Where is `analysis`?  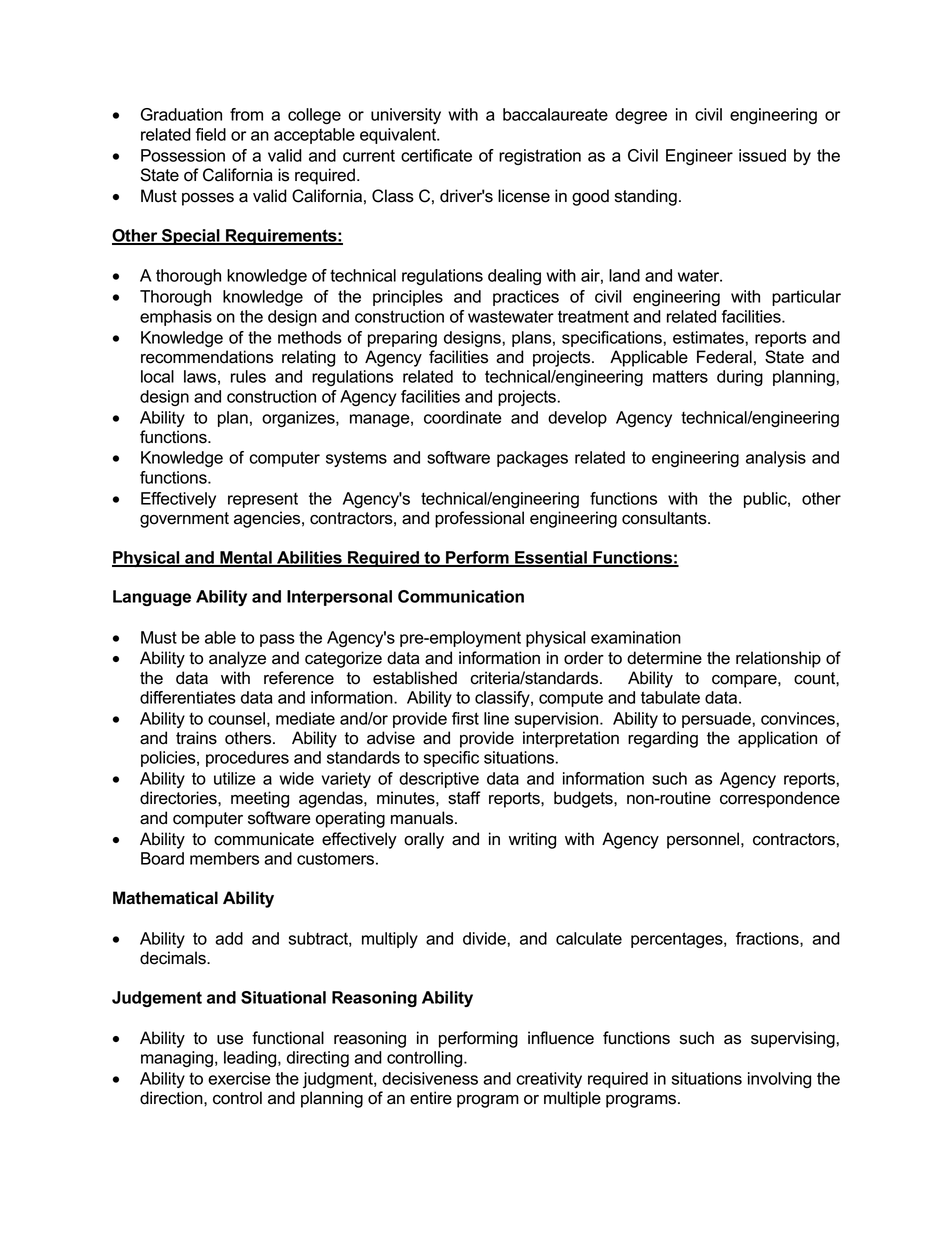 analysis is located at coordinates (776, 459).
